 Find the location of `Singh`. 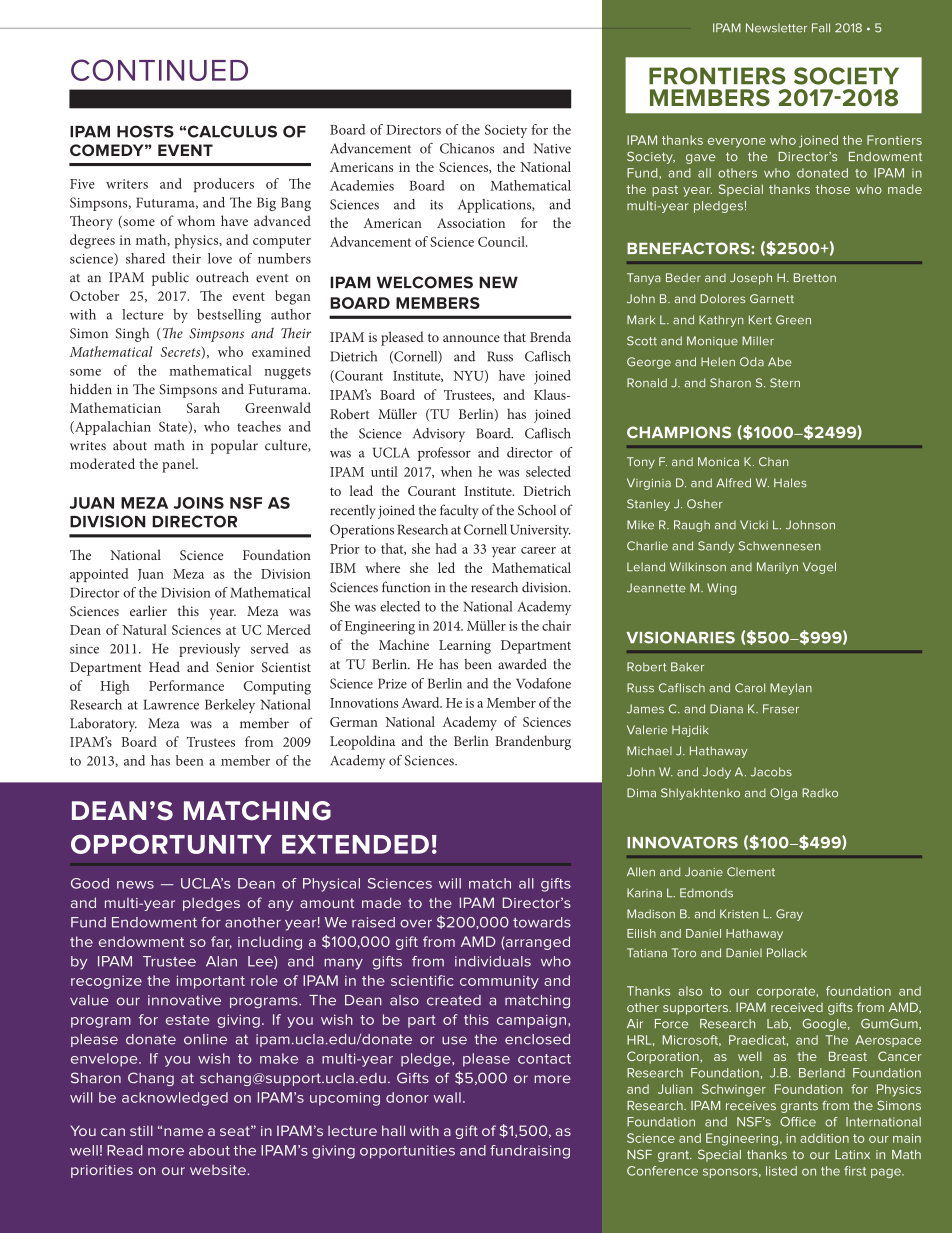

Singh is located at coordinates (132, 335).
